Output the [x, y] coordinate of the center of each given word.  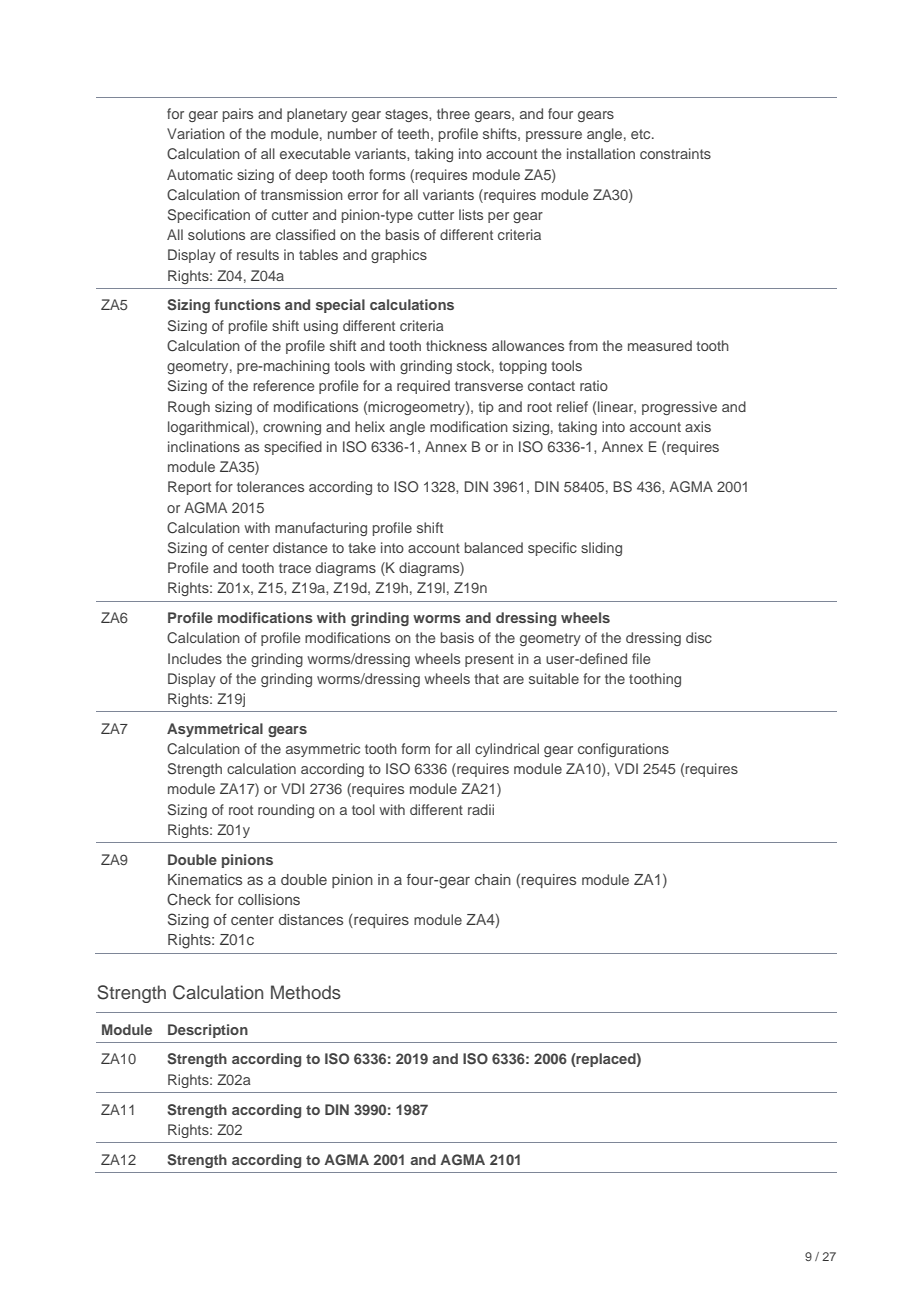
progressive [679, 408]
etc [642, 134]
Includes [195, 658]
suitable [554, 678]
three [453, 113]
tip [486, 408]
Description [208, 1031]
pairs [238, 115]
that [486, 678]
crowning [292, 428]
